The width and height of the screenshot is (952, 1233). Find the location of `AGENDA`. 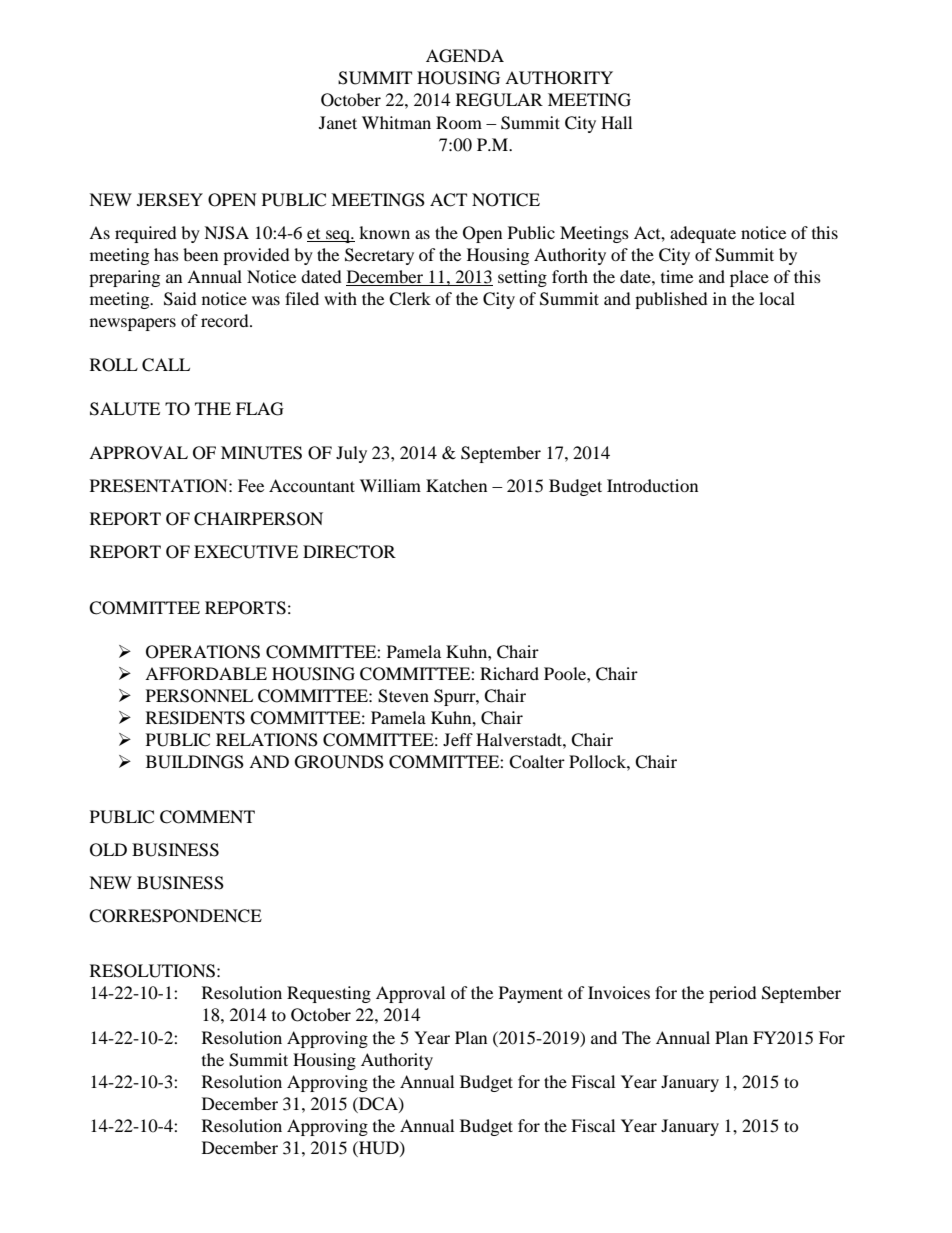

AGENDA is located at coordinates (465, 56).
